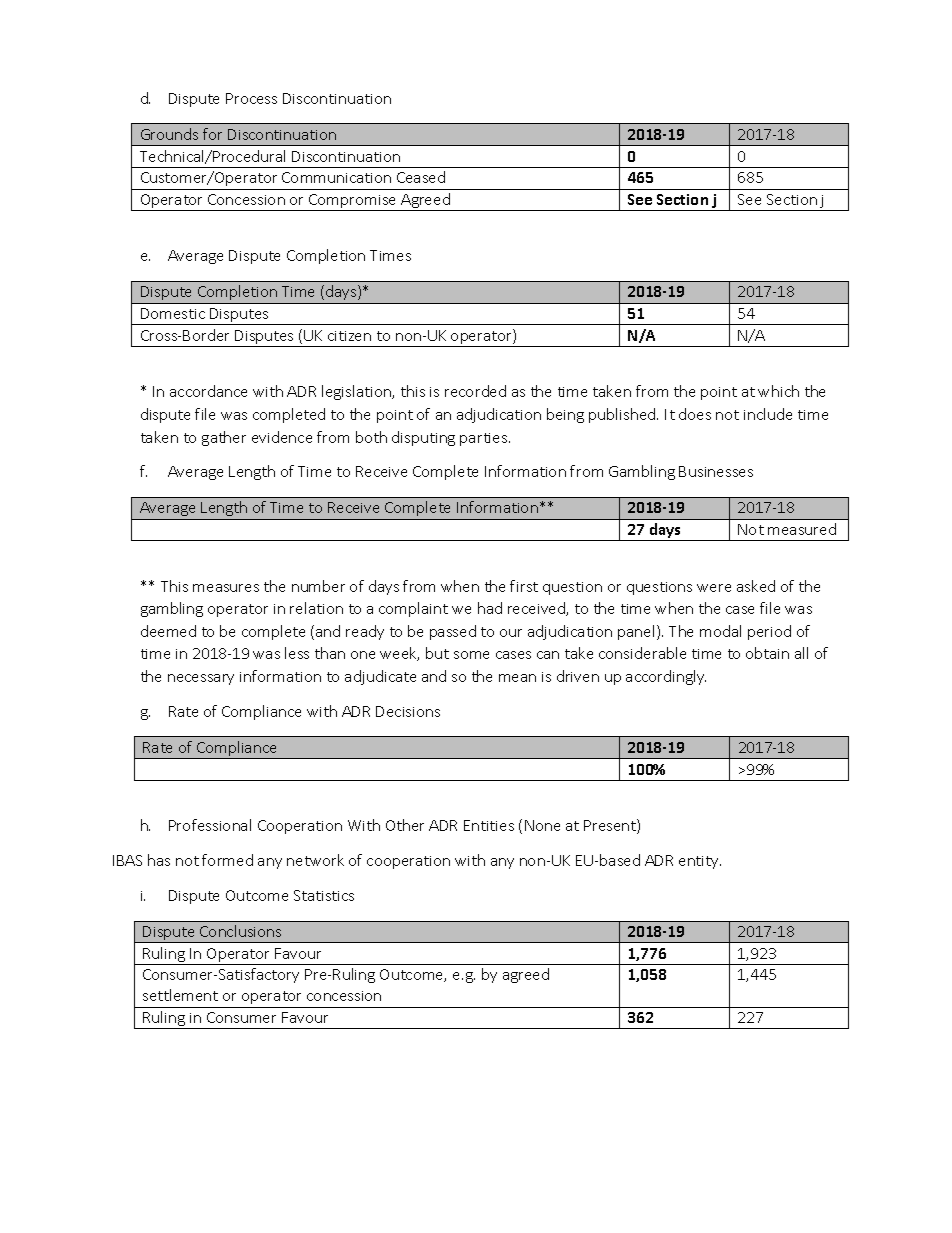  What do you see at coordinates (226, 588) in the screenshot?
I see `measures` at bounding box center [226, 588].
